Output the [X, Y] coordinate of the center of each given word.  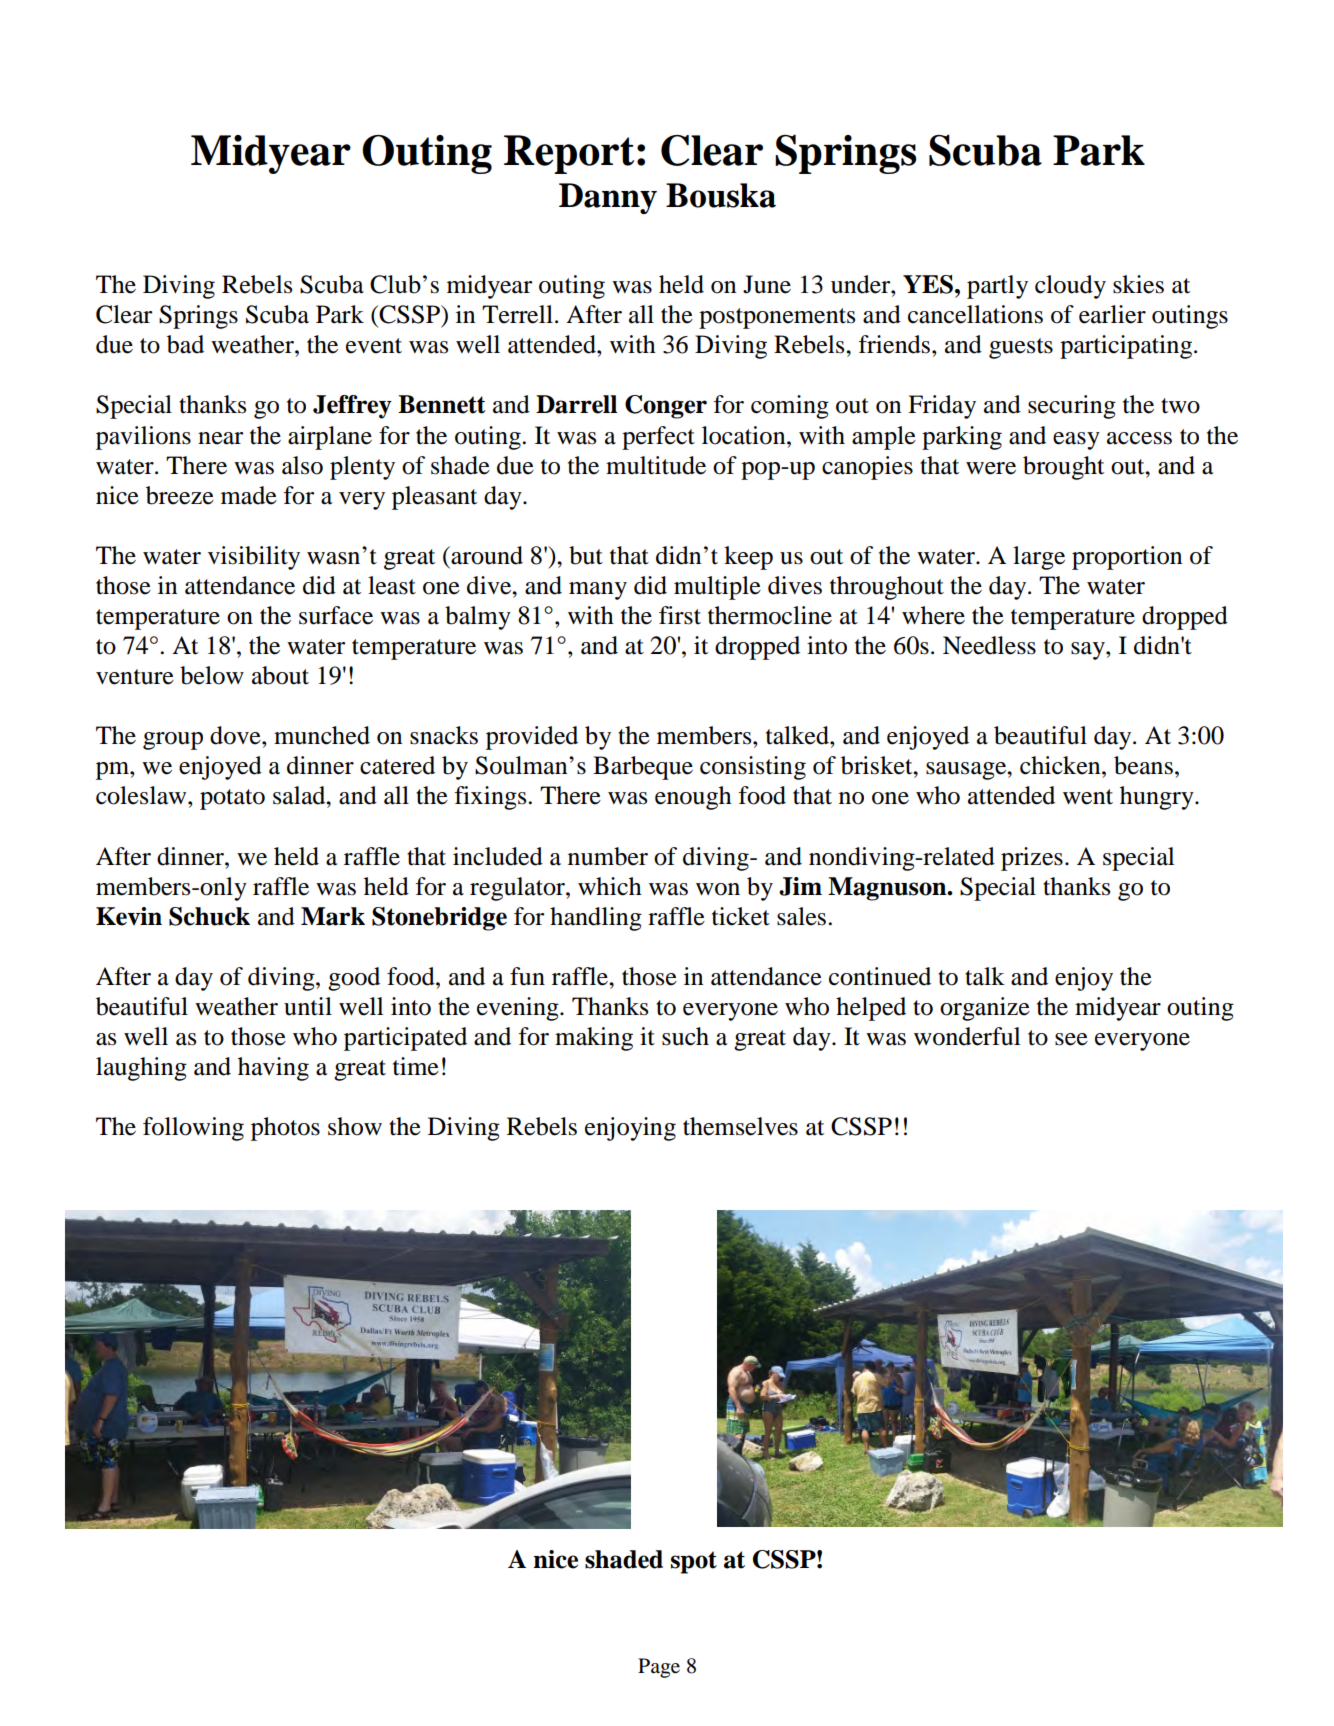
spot [694, 1562]
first [680, 615]
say [1089, 651]
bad [185, 344]
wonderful [967, 1036]
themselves [740, 1126]
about [280, 675]
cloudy [1070, 287]
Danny [608, 198]
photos [285, 1129]
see [1071, 1039]
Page [659, 1668]
